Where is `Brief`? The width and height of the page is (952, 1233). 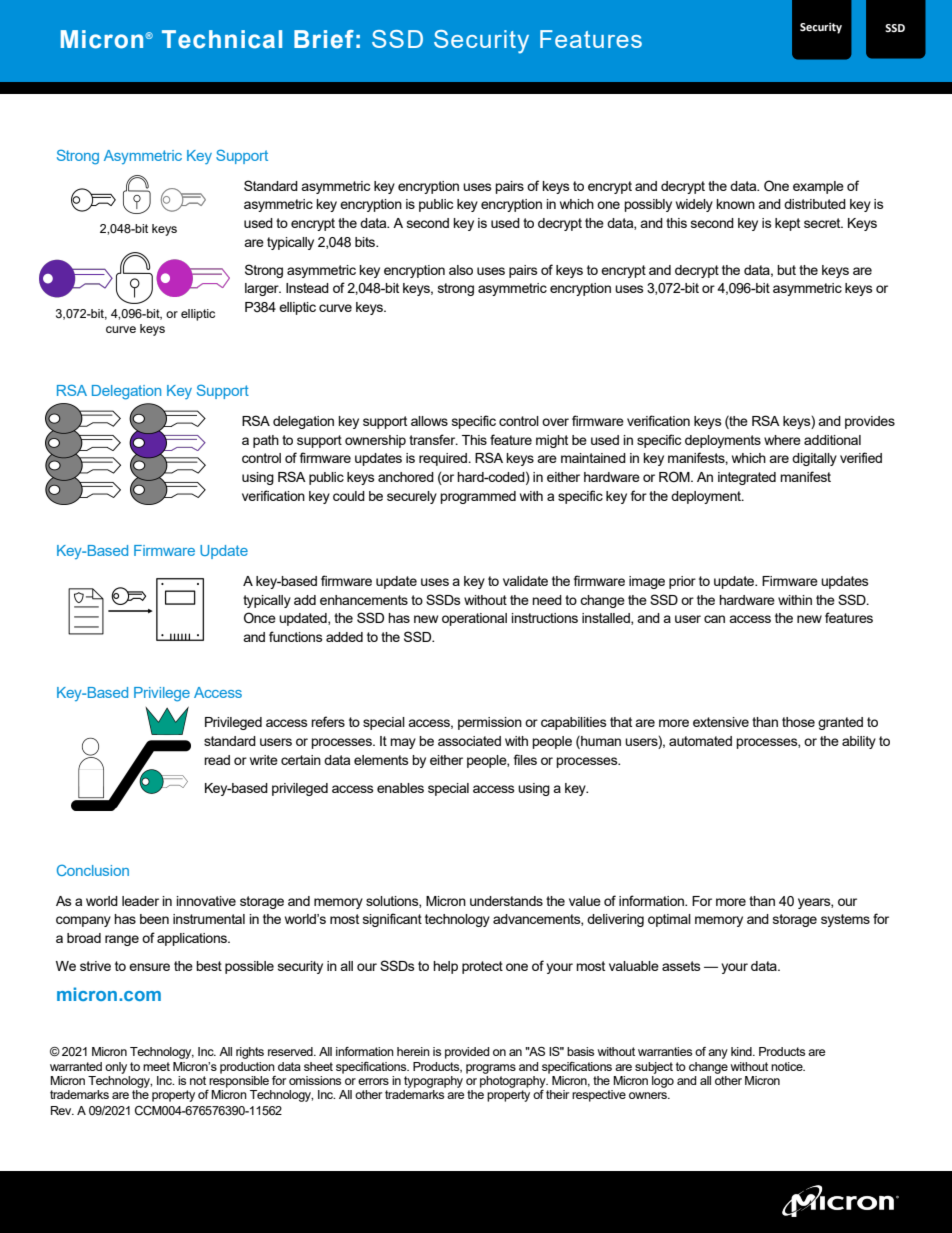 Brief is located at coordinates (324, 39).
